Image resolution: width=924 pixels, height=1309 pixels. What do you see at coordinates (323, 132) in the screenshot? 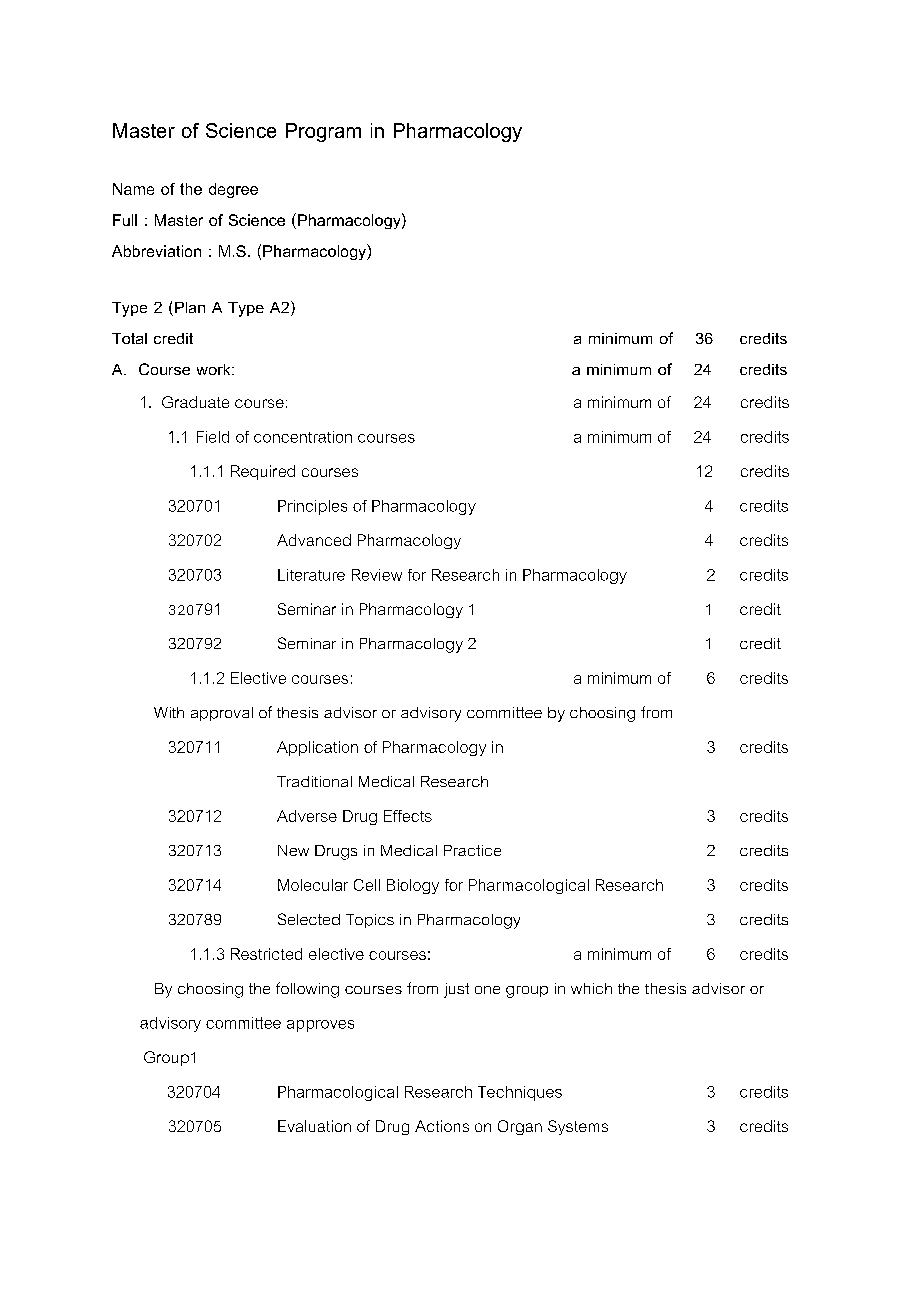
I see `Program` at bounding box center [323, 132].
